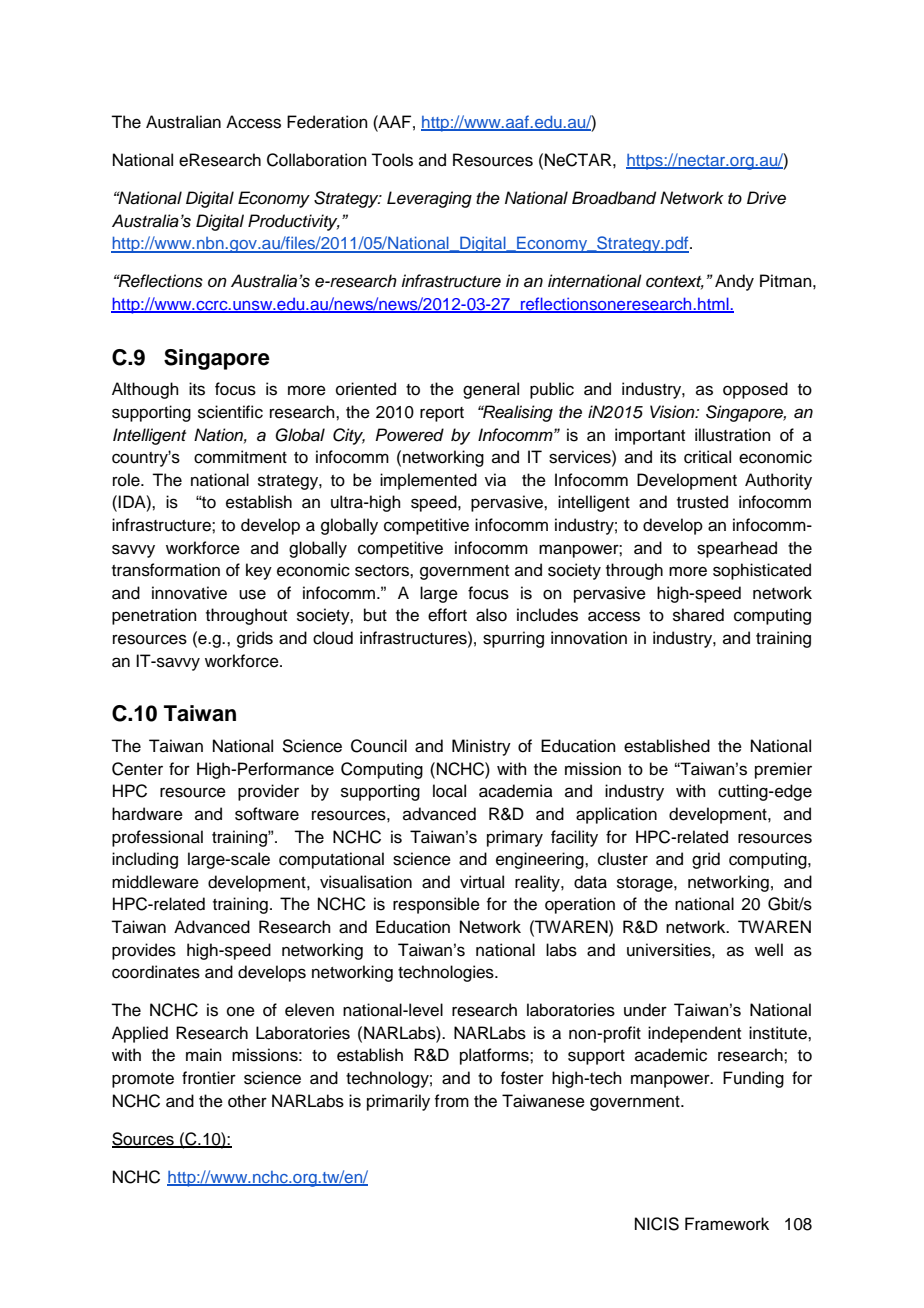  Describe the element at coordinates (247, 1101) in the screenshot. I see `other` at that location.
